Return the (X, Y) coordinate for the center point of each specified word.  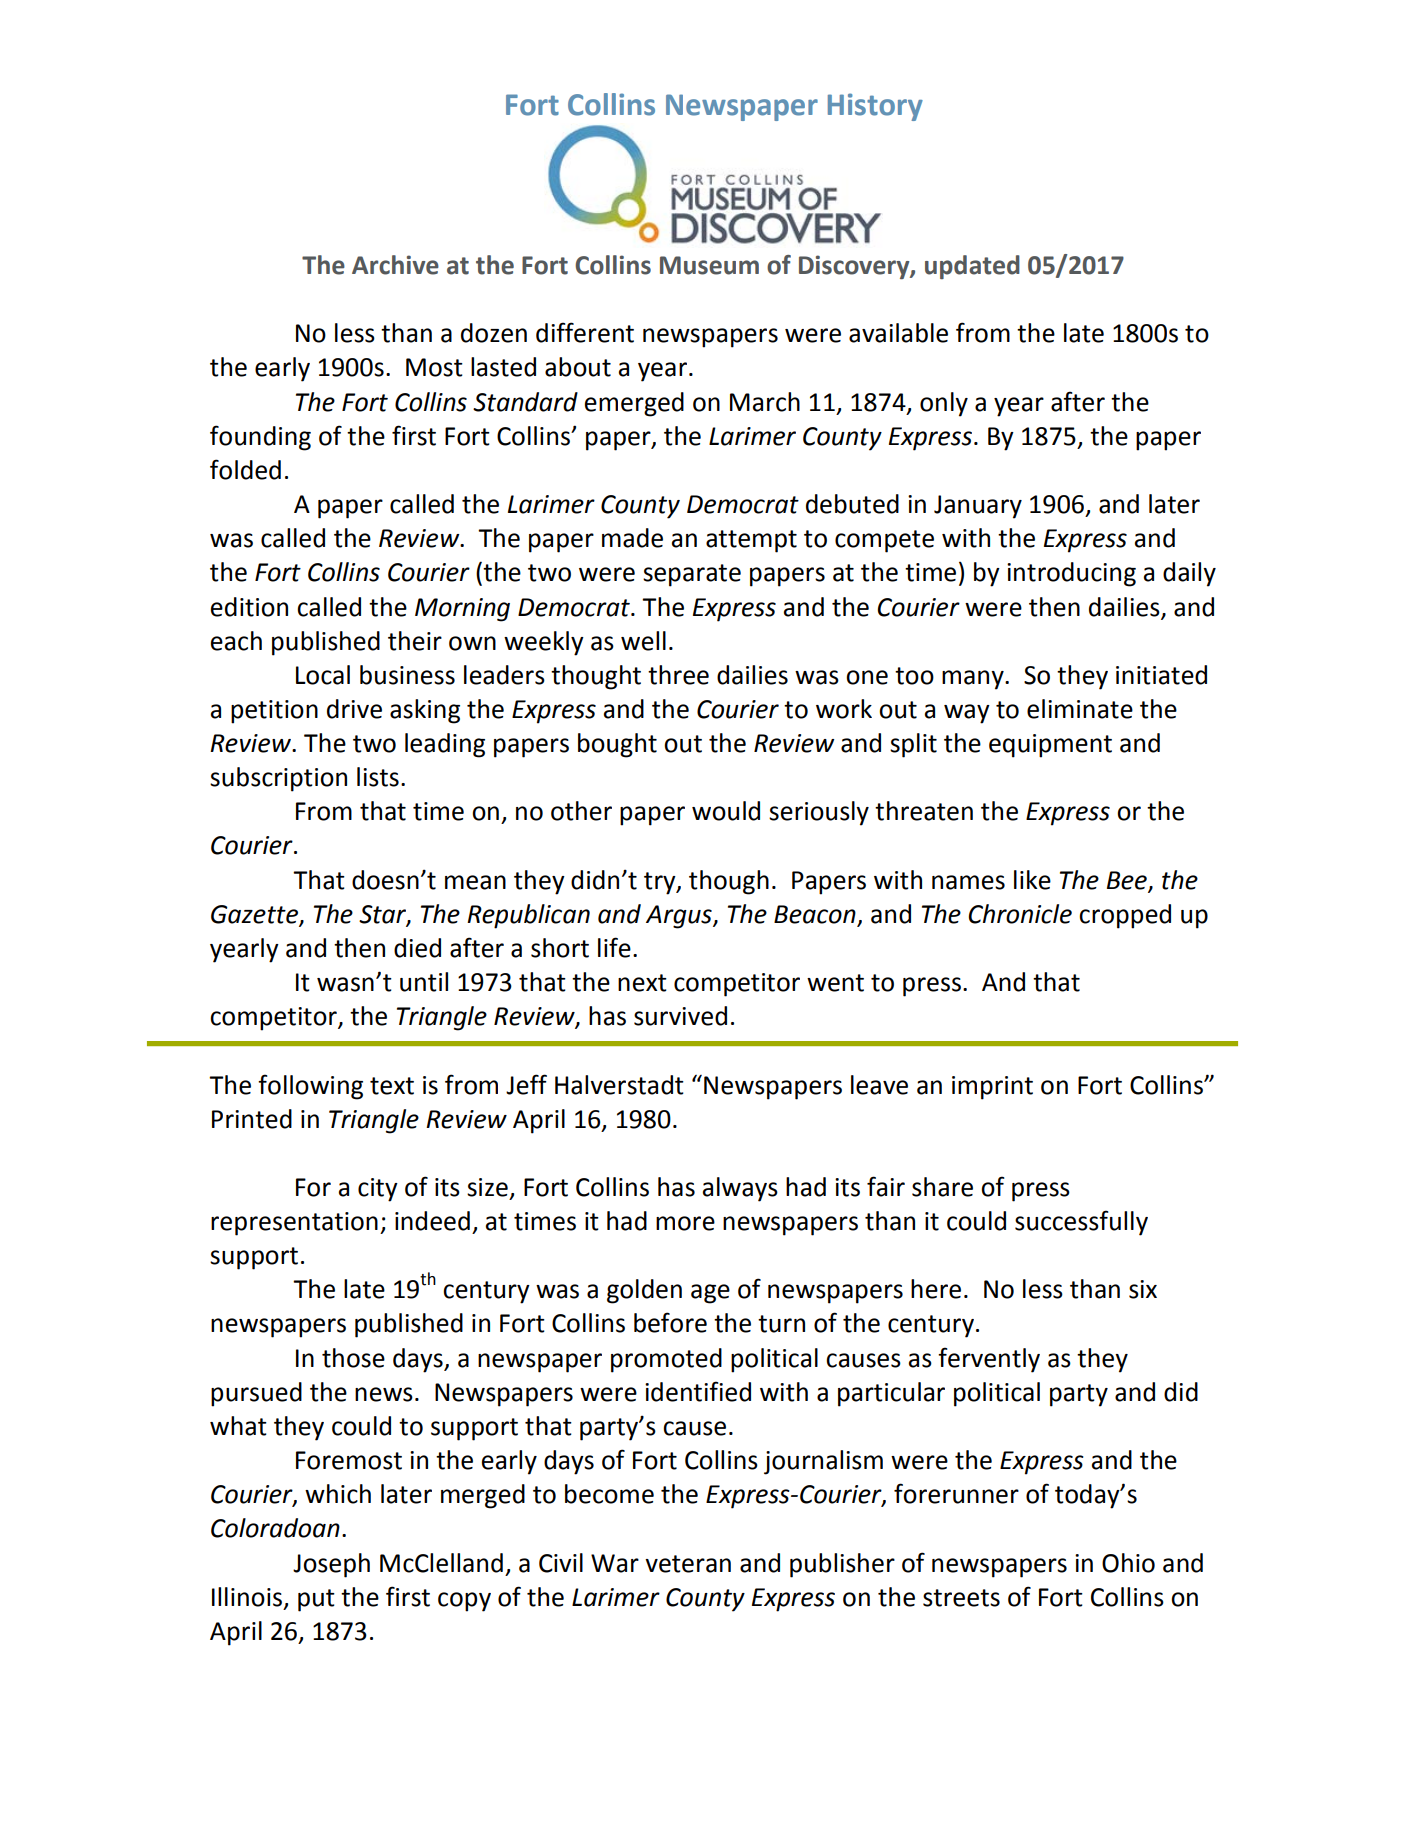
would (726, 811)
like (1032, 880)
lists (378, 777)
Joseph (331, 1565)
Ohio (1128, 1563)
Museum (709, 265)
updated (972, 267)
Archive (395, 265)
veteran (688, 1564)
